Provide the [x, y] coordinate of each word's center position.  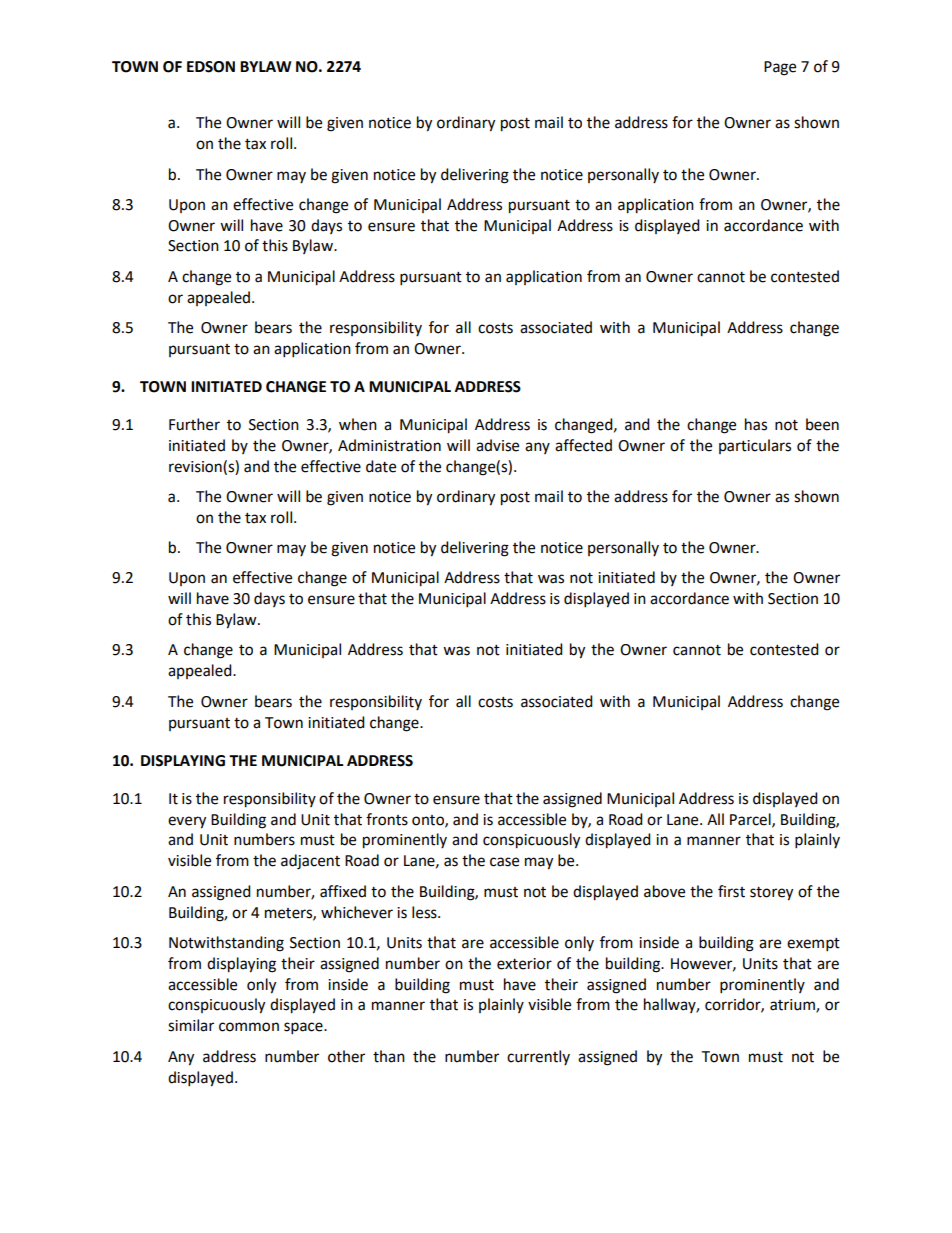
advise [497, 445]
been [822, 424]
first [731, 891]
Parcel [751, 820]
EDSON [211, 67]
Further [194, 424]
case [504, 862]
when [358, 424]
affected [583, 445]
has [756, 424]
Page [780, 68]
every [187, 822]
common [249, 1027]
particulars [755, 446]
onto [429, 821]
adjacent [310, 862]
